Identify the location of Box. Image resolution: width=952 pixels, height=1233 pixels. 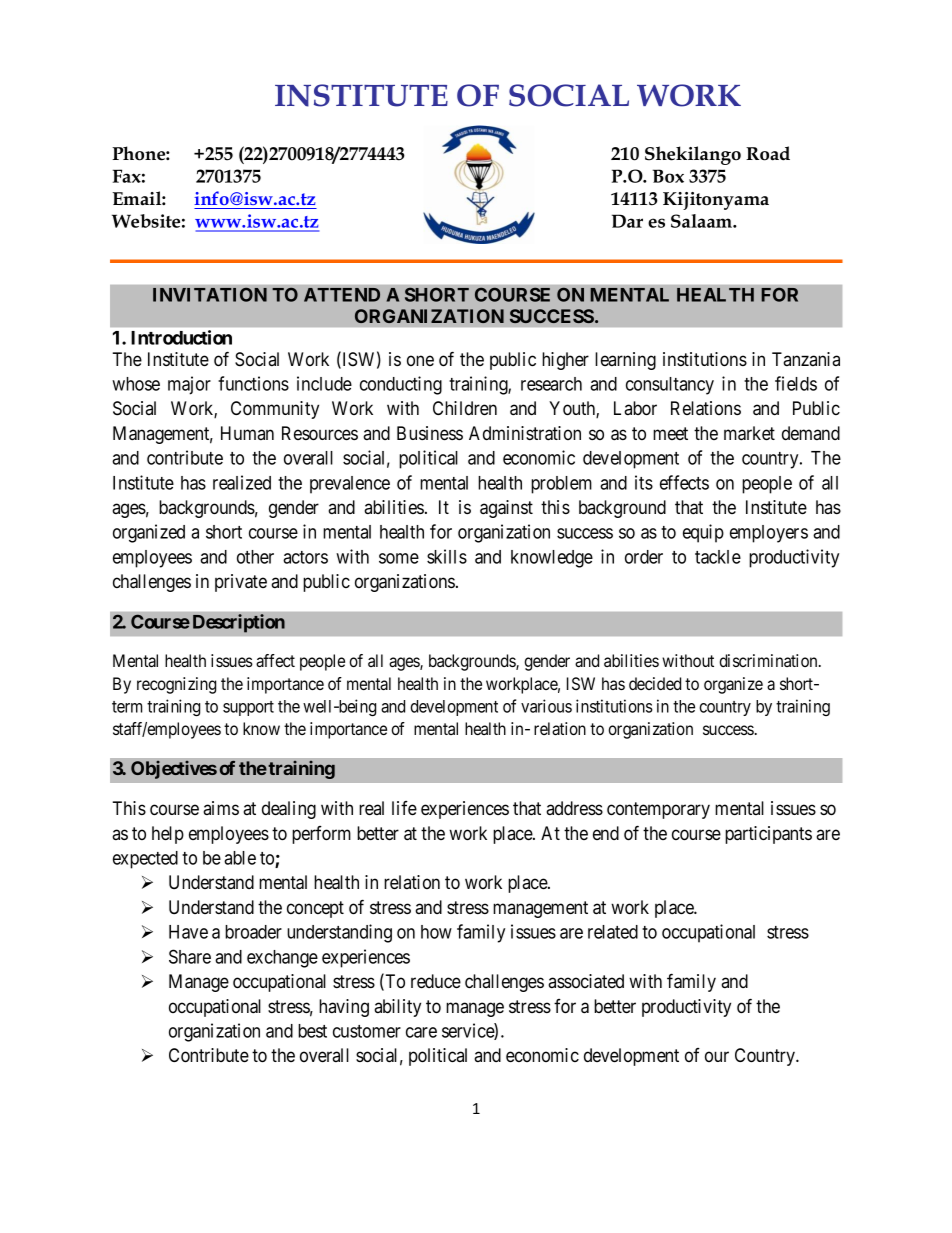
(668, 176).
